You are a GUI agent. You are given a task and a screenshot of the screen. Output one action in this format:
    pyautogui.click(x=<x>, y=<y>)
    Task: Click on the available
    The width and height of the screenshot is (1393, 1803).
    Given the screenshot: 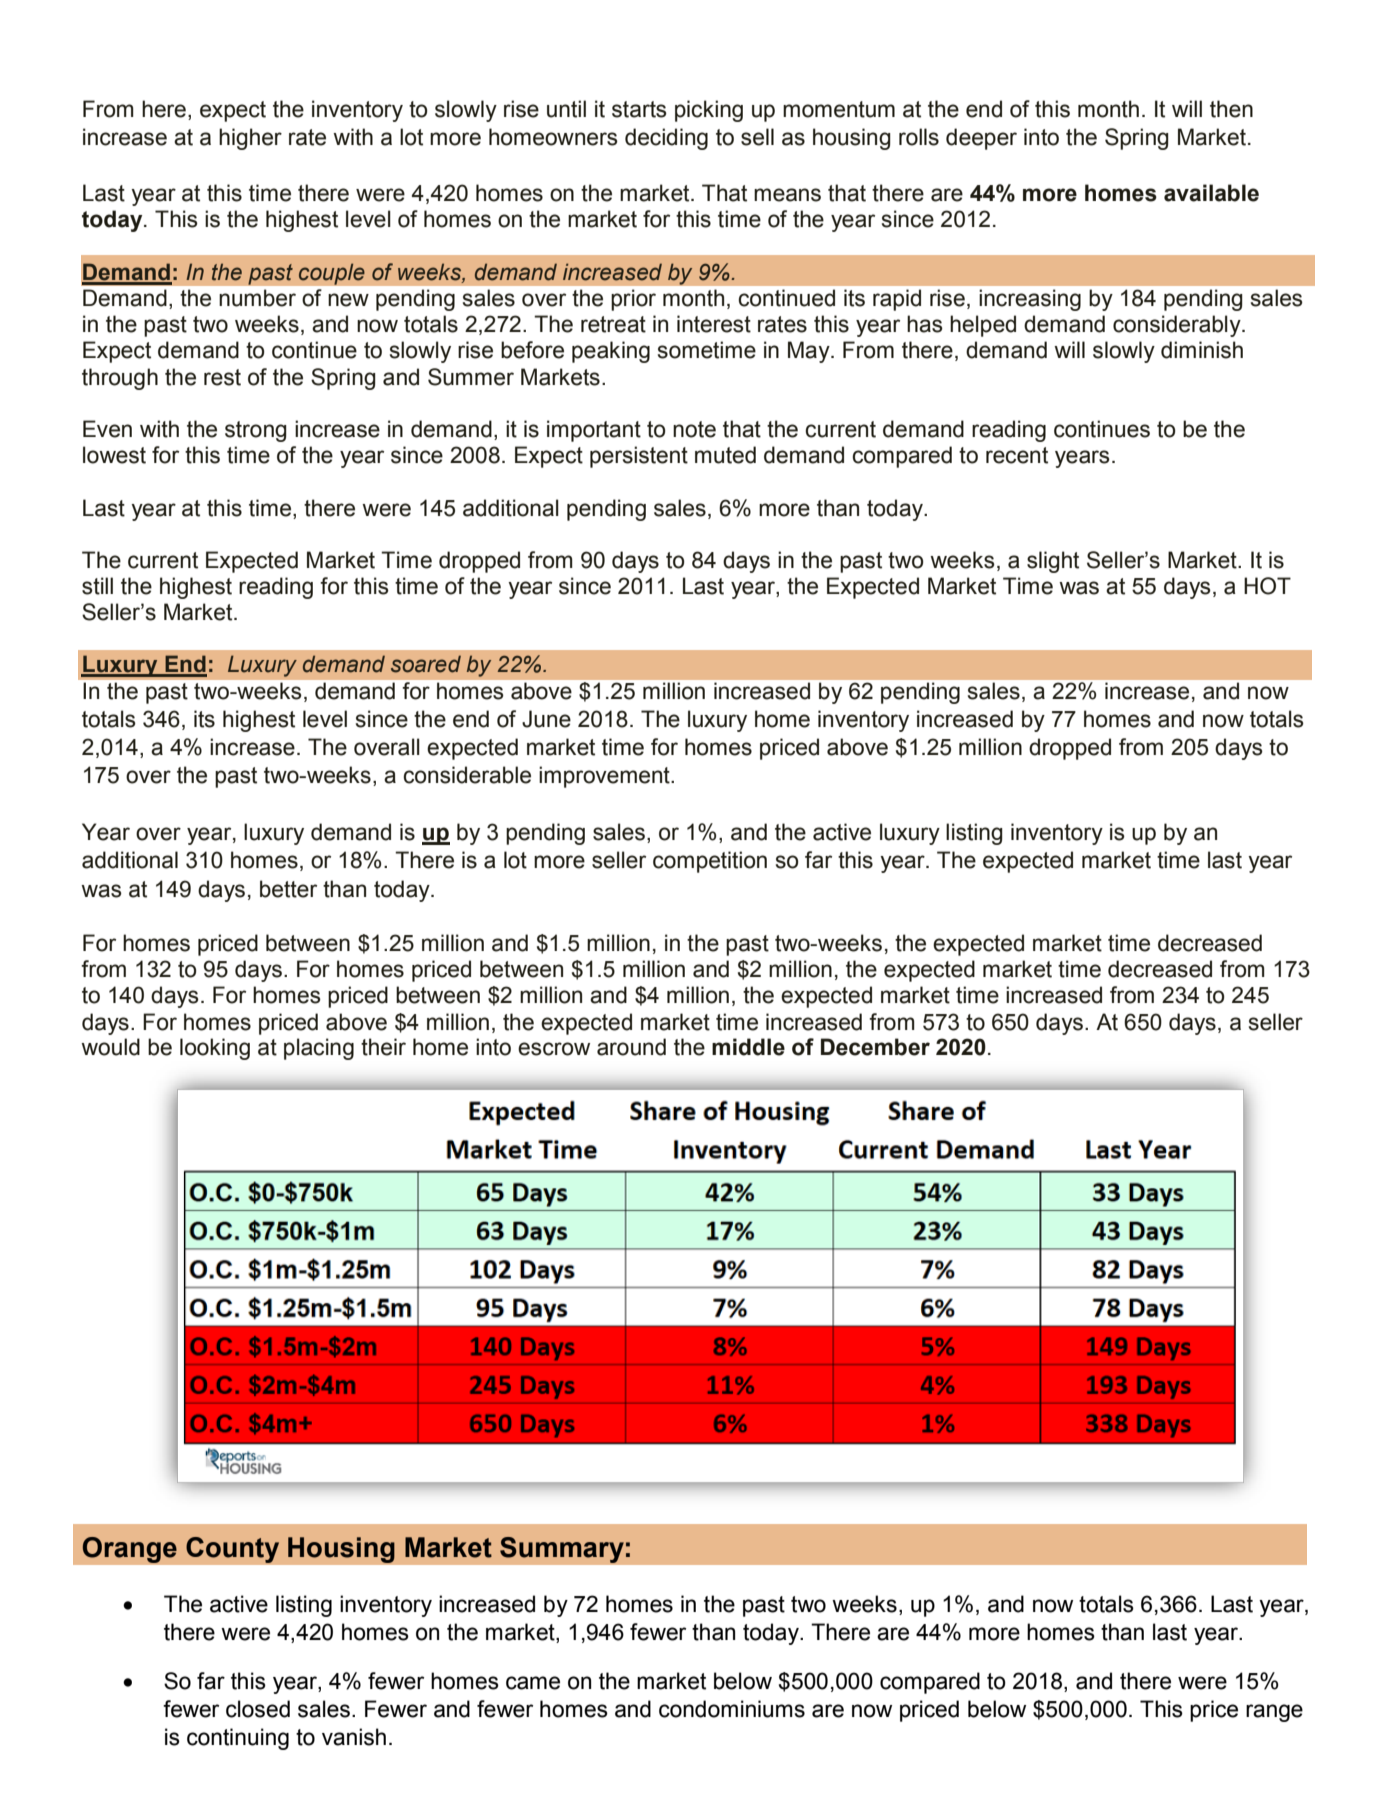 What is the action you would take?
    pyautogui.click(x=1211, y=193)
